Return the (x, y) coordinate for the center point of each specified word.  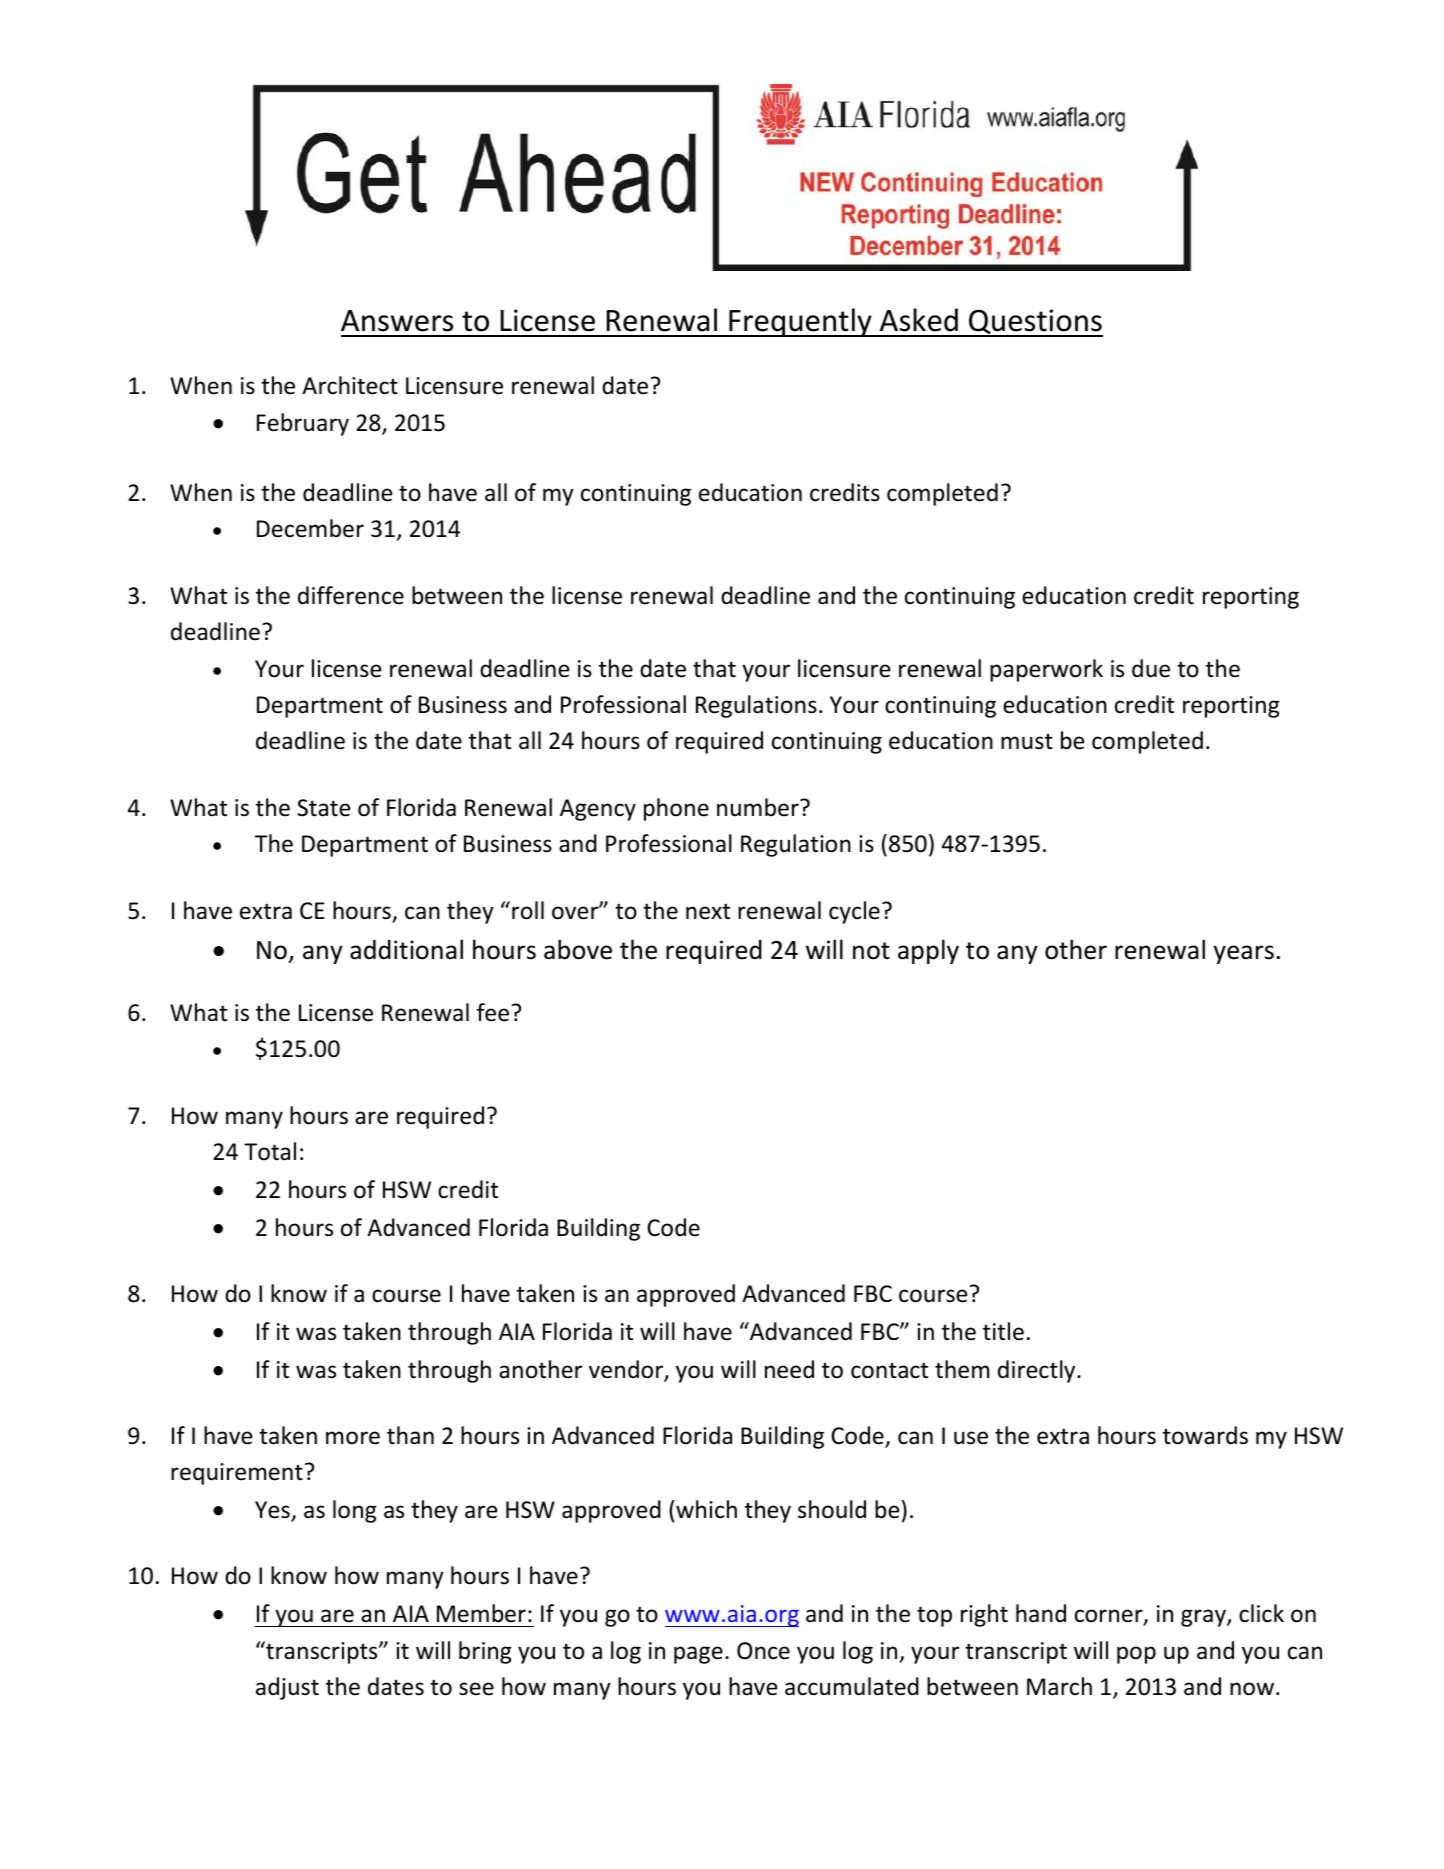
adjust (287, 1688)
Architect (350, 385)
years (1244, 954)
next (708, 911)
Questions (1035, 323)
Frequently (800, 322)
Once (763, 1651)
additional (406, 949)
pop (1136, 1655)
